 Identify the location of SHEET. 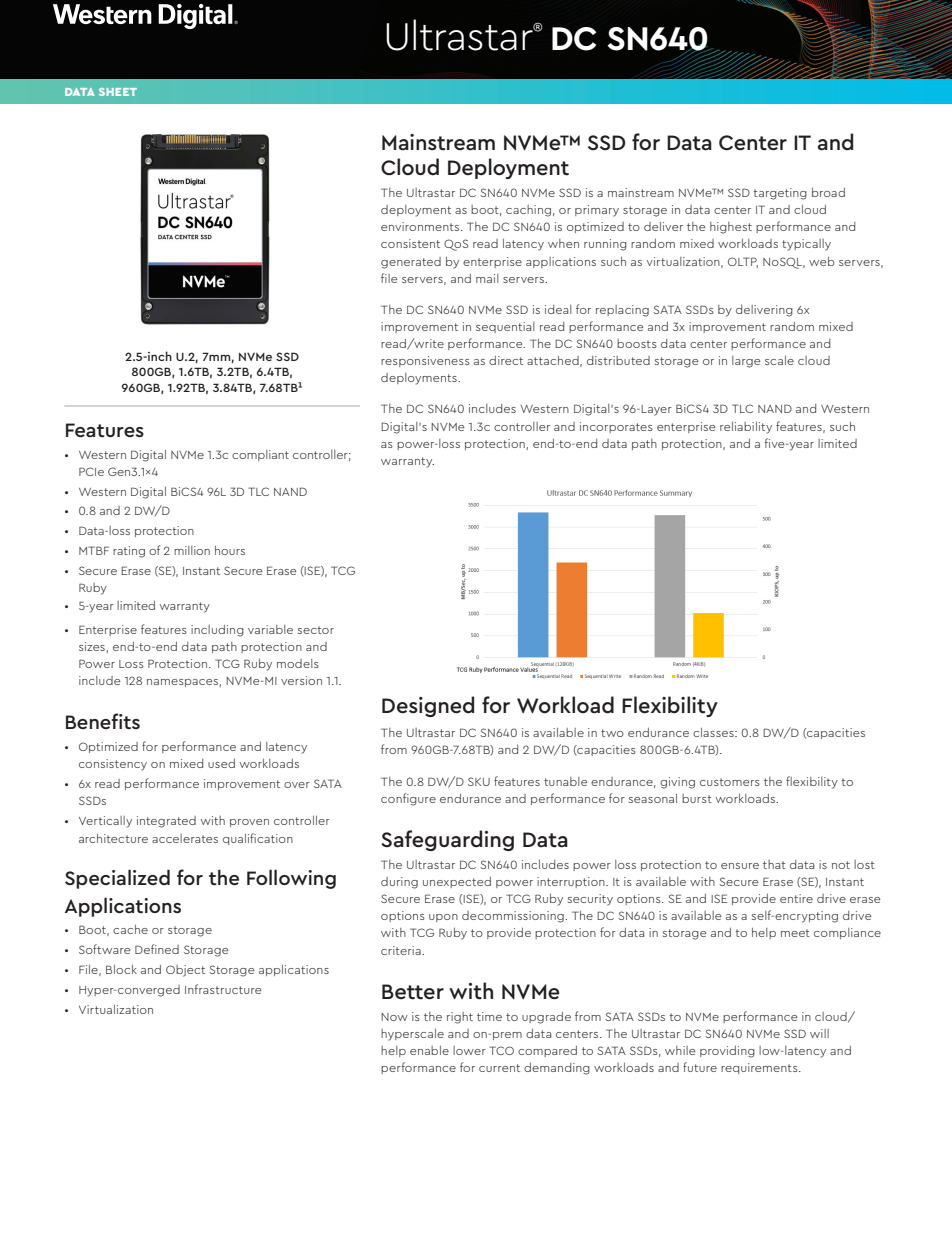
(118, 92).
